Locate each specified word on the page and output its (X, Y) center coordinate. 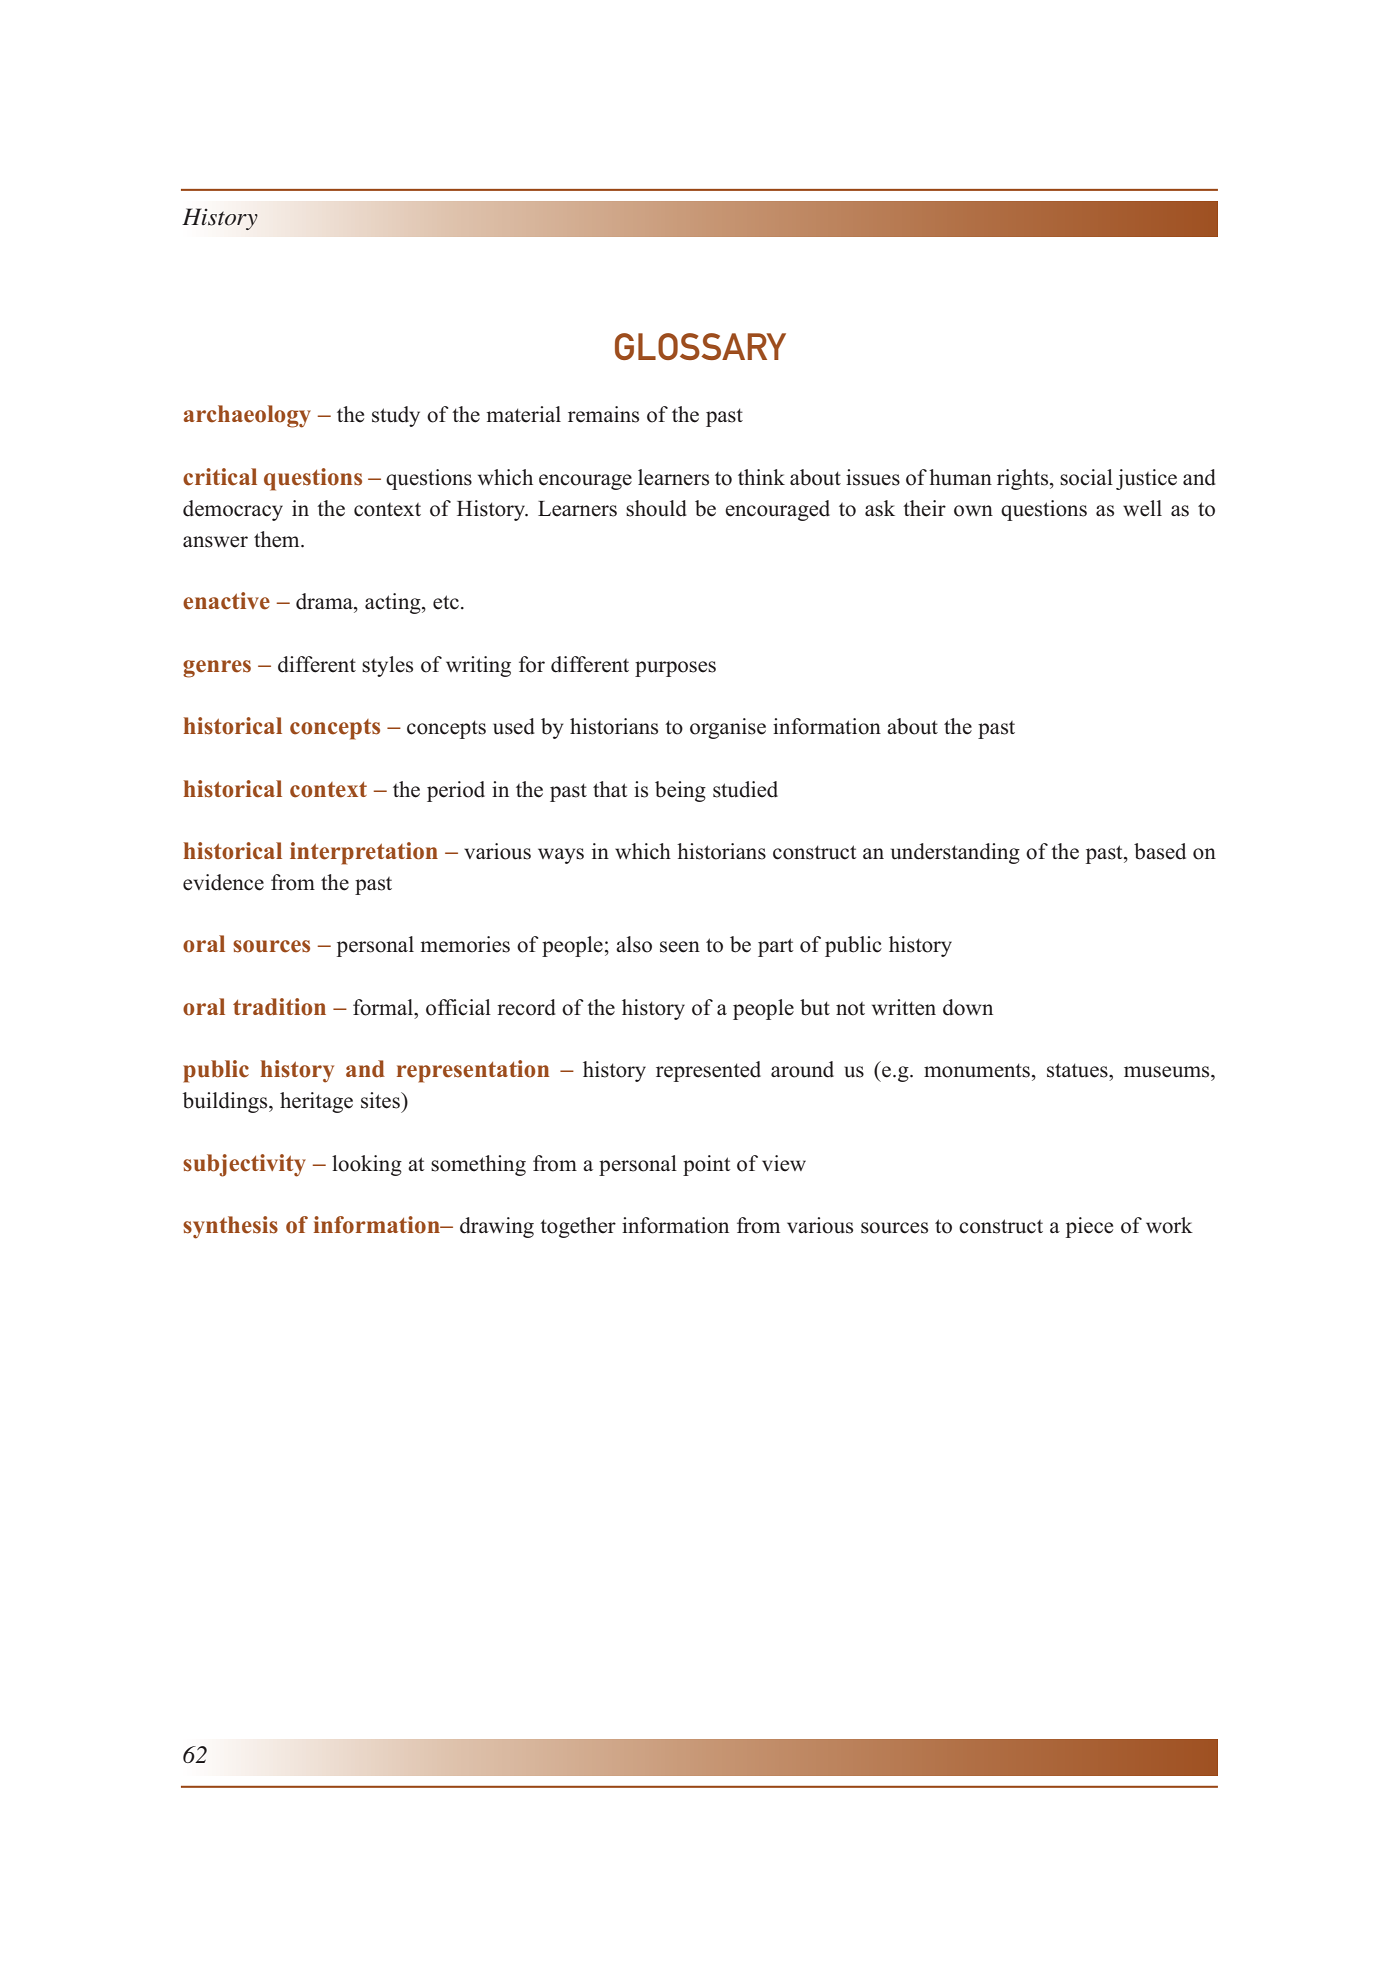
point (706, 1165)
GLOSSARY (700, 346)
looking (367, 1165)
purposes (675, 669)
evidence (223, 882)
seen (680, 947)
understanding (955, 853)
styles (387, 666)
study (396, 416)
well (1142, 508)
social (1086, 477)
